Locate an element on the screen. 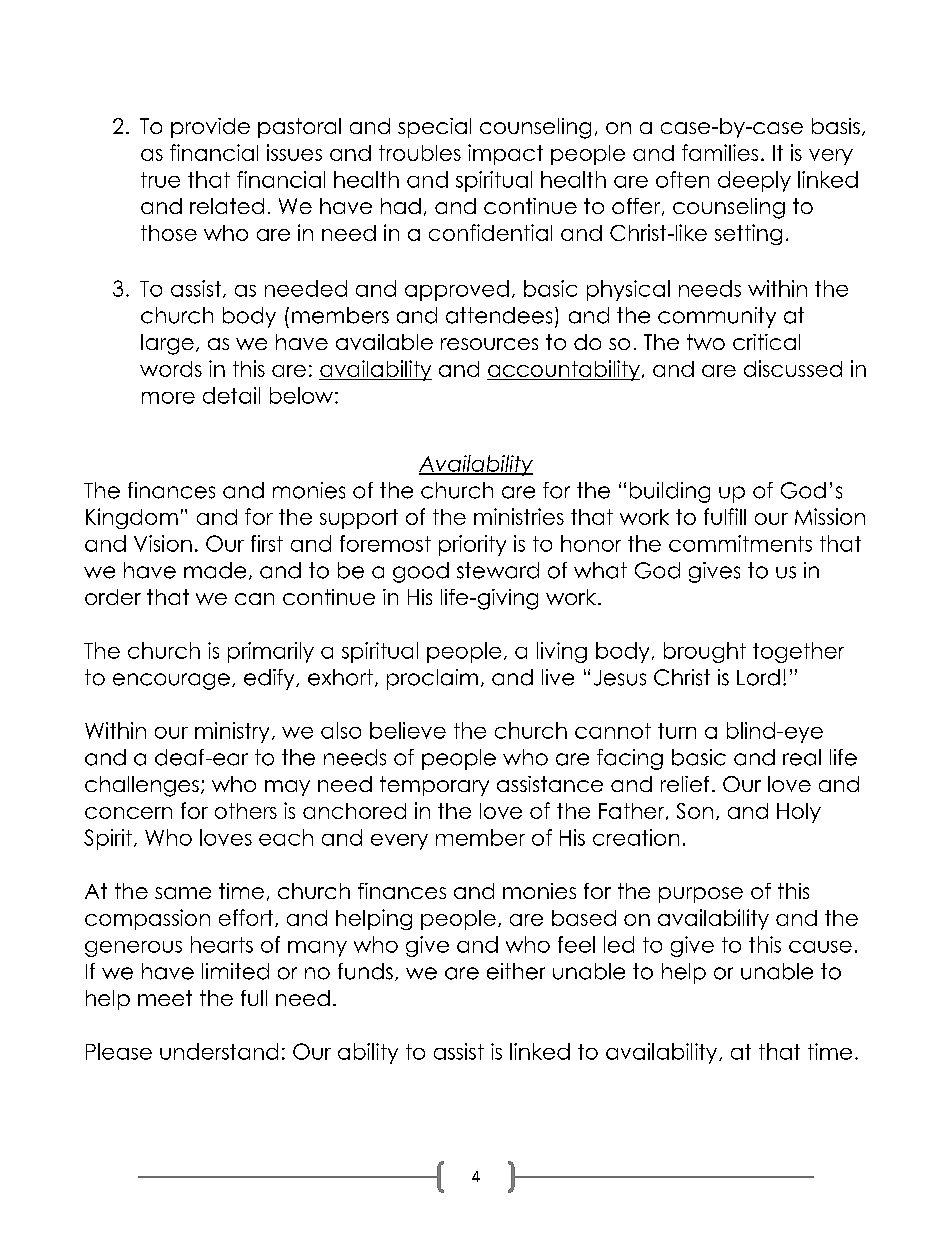  commitments is located at coordinates (740, 543).
